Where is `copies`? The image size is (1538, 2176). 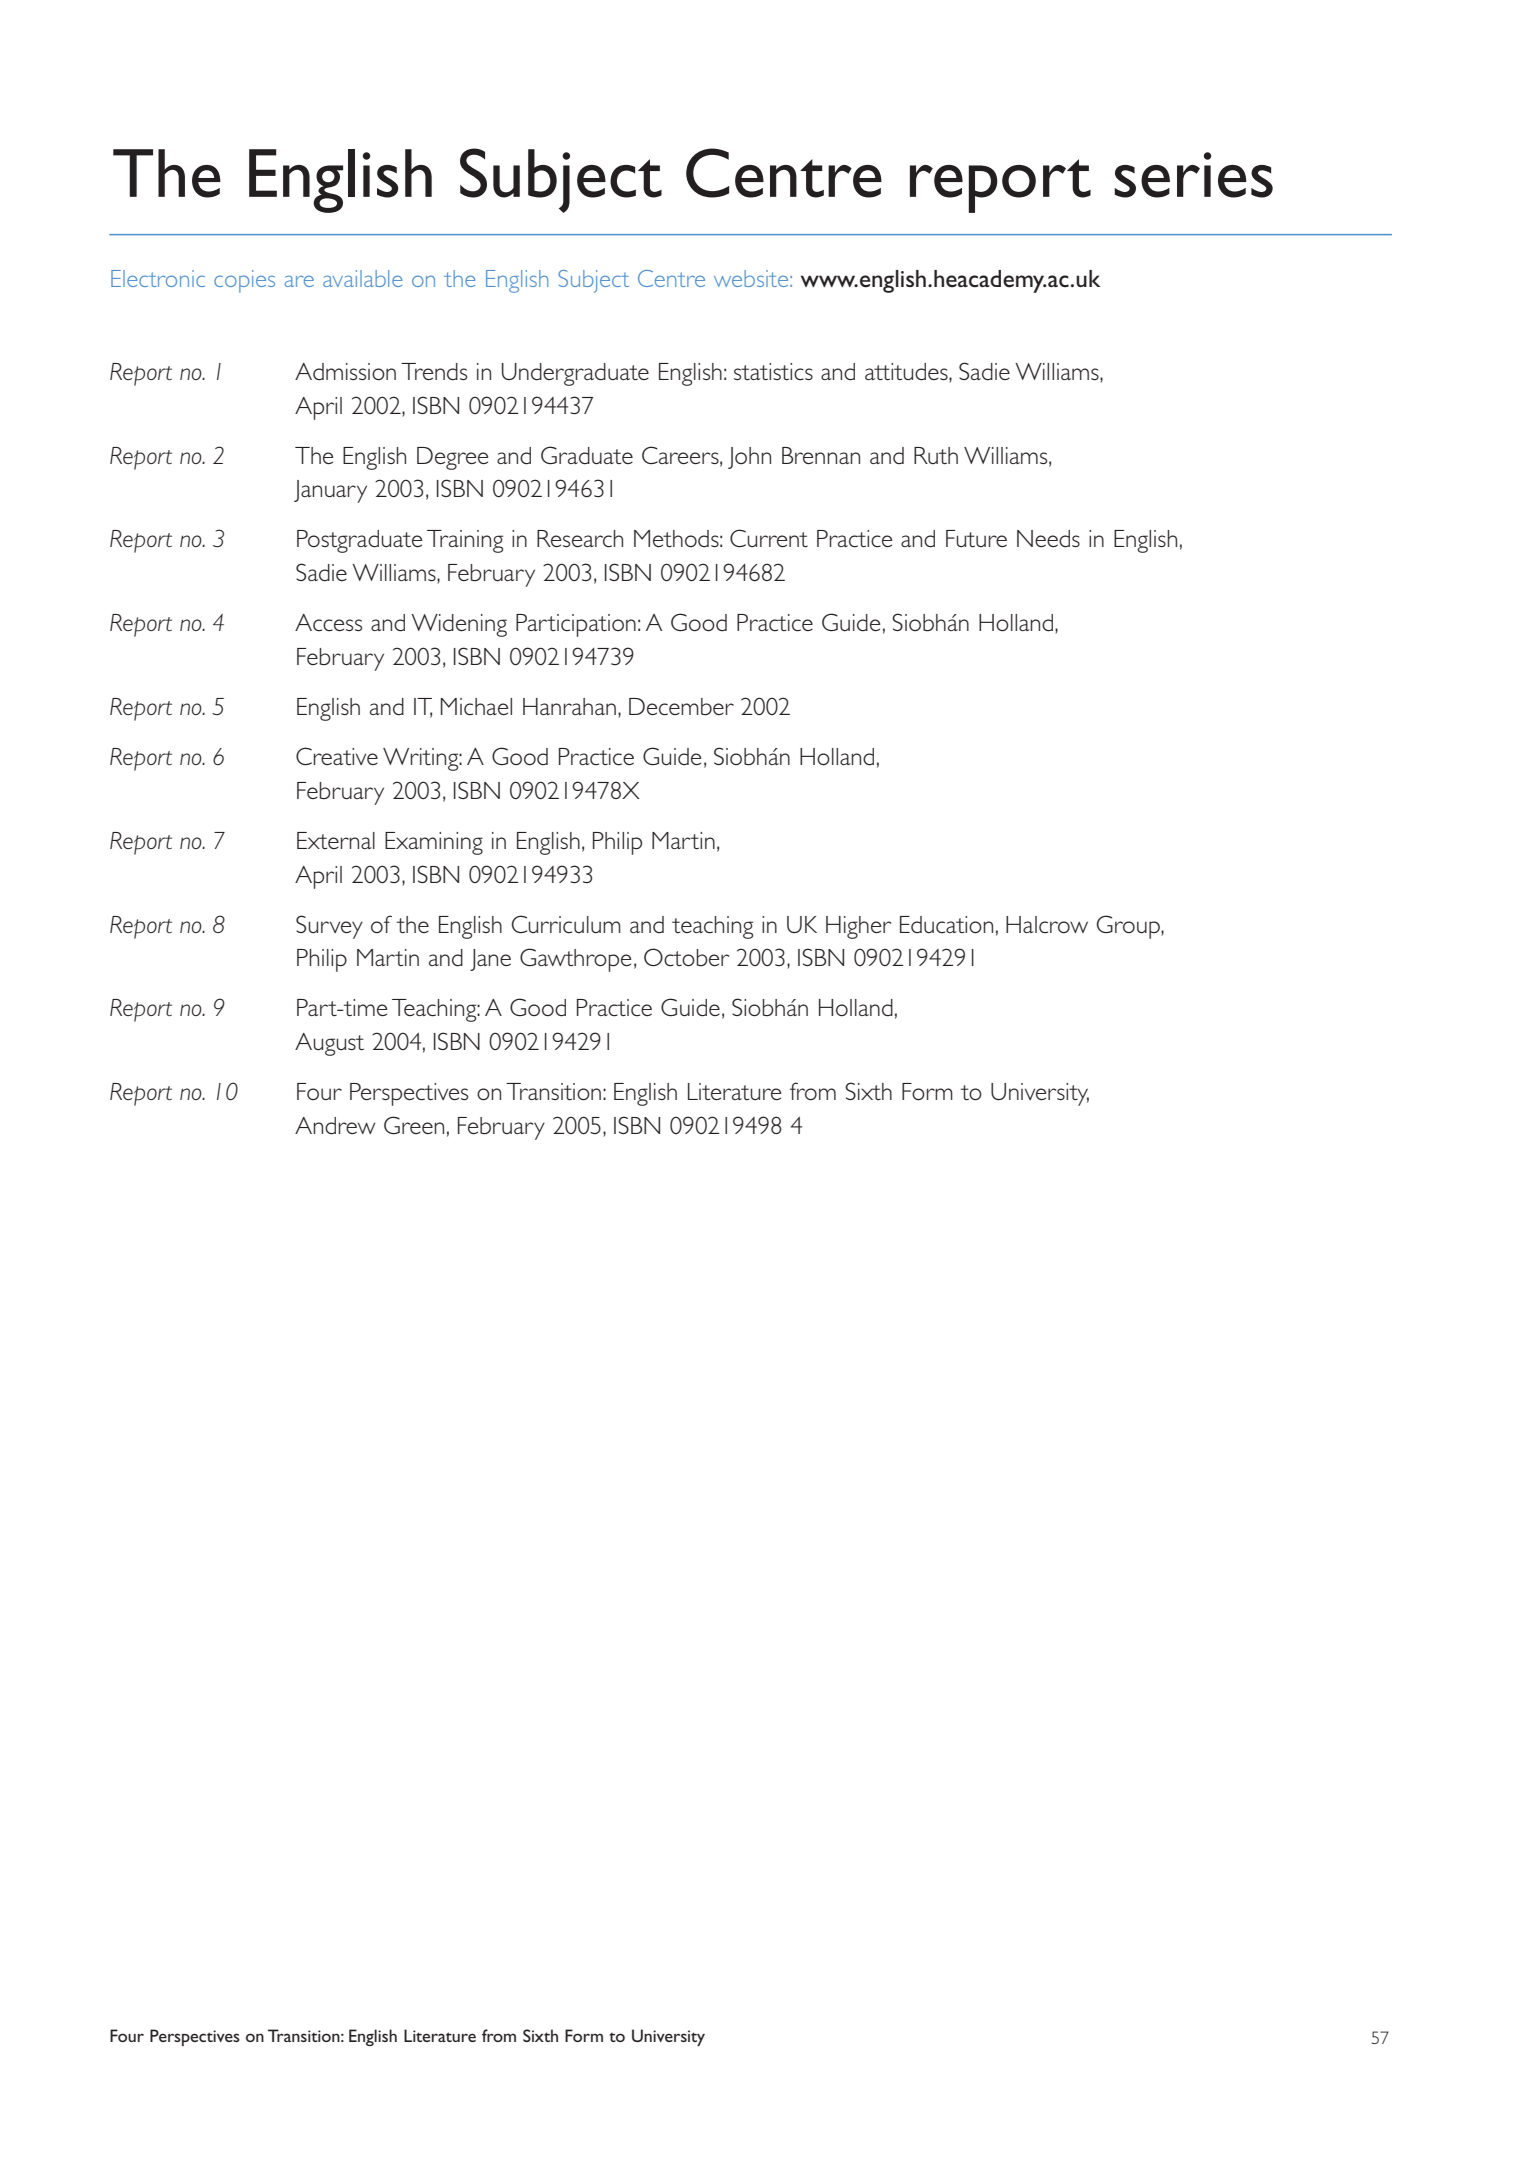
copies is located at coordinates (244, 281).
